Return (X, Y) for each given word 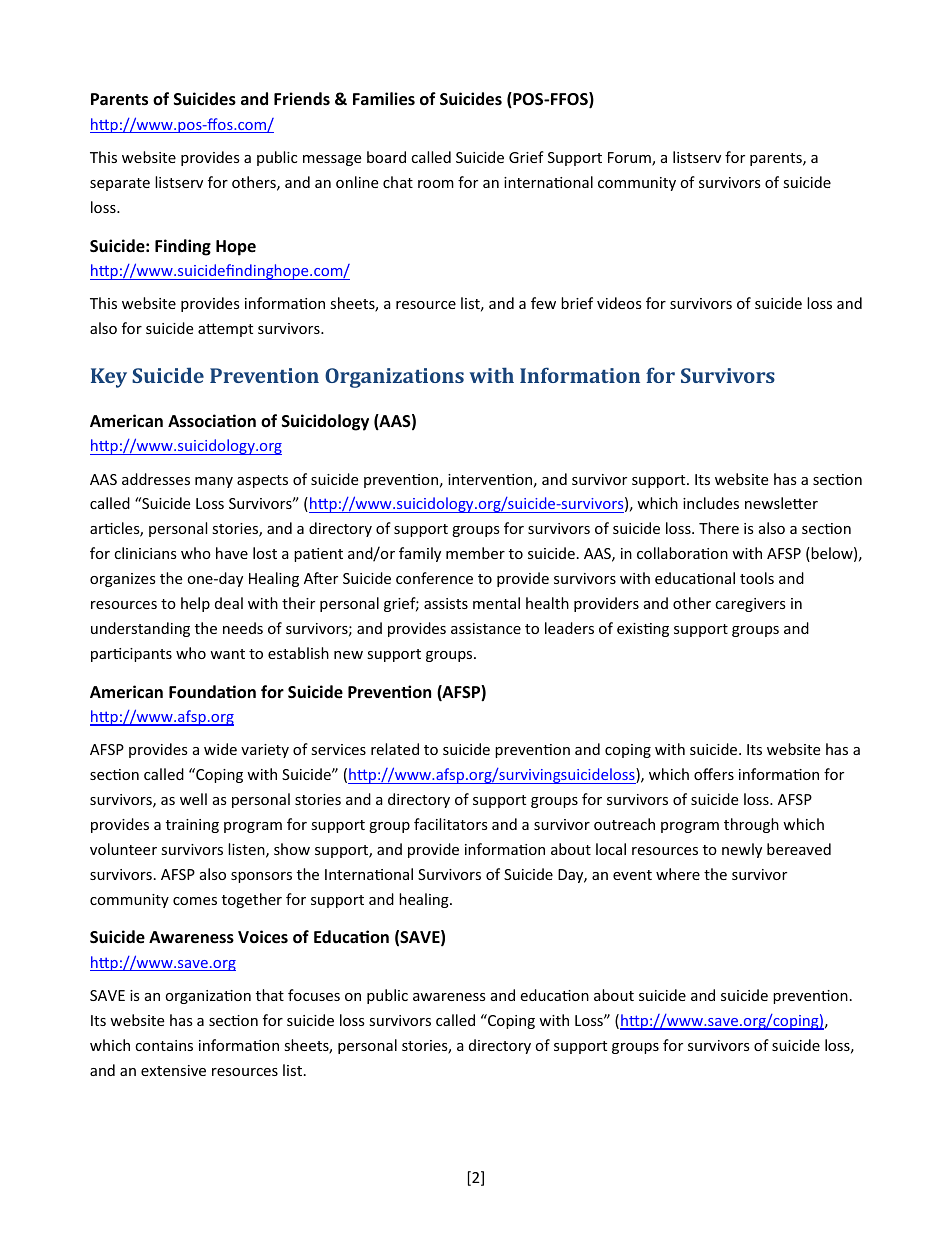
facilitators (451, 824)
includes (711, 503)
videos (619, 303)
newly (742, 850)
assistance (486, 628)
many (214, 482)
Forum (630, 159)
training (192, 826)
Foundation (212, 692)
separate (120, 184)
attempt (225, 330)
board (386, 157)
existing (643, 630)
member (475, 553)
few (543, 303)
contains (164, 1045)
